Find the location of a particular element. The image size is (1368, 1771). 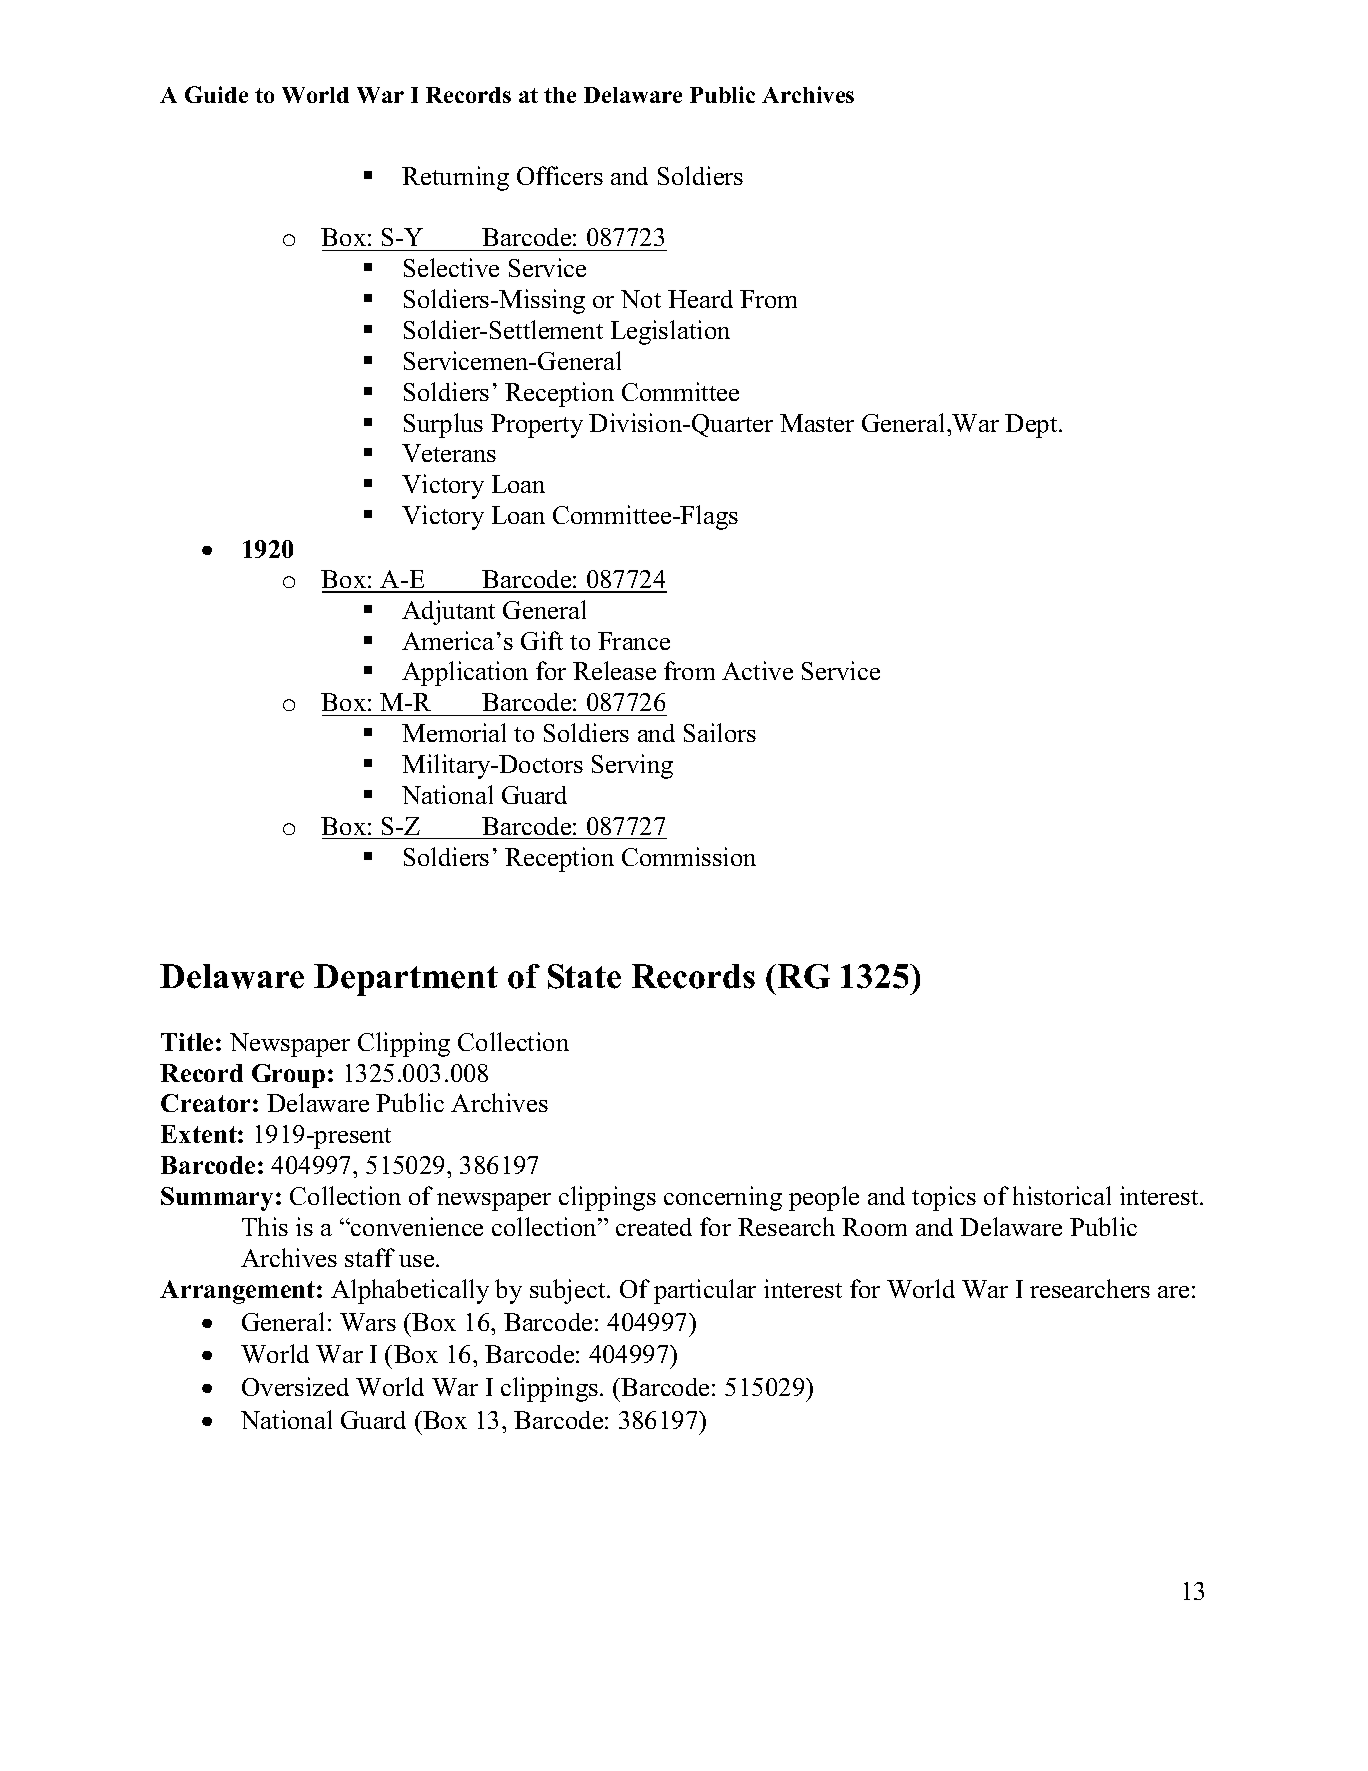

particular is located at coordinates (705, 1291).
